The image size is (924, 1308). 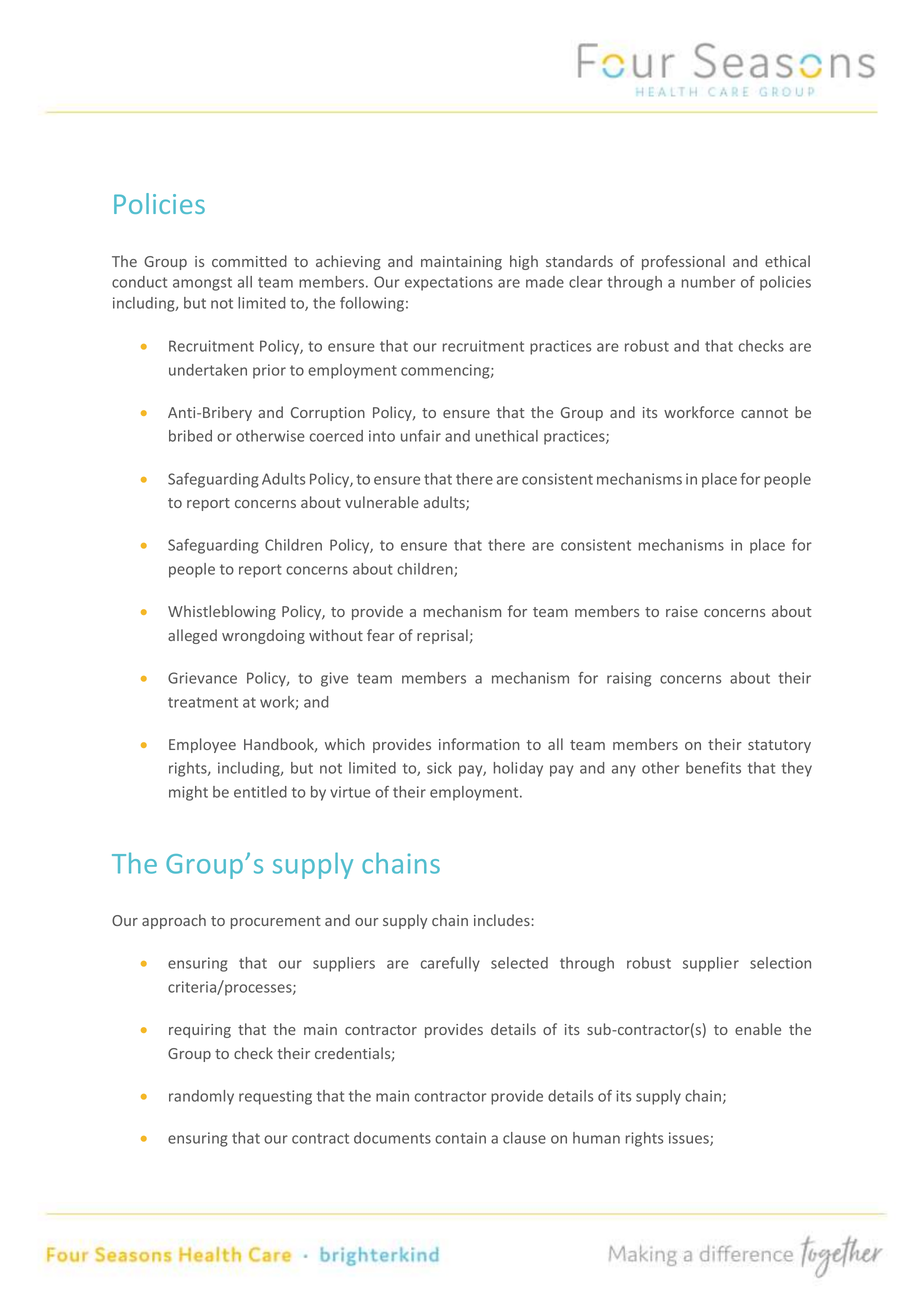 What do you see at coordinates (779, 746) in the screenshot?
I see `statutory` at bounding box center [779, 746].
